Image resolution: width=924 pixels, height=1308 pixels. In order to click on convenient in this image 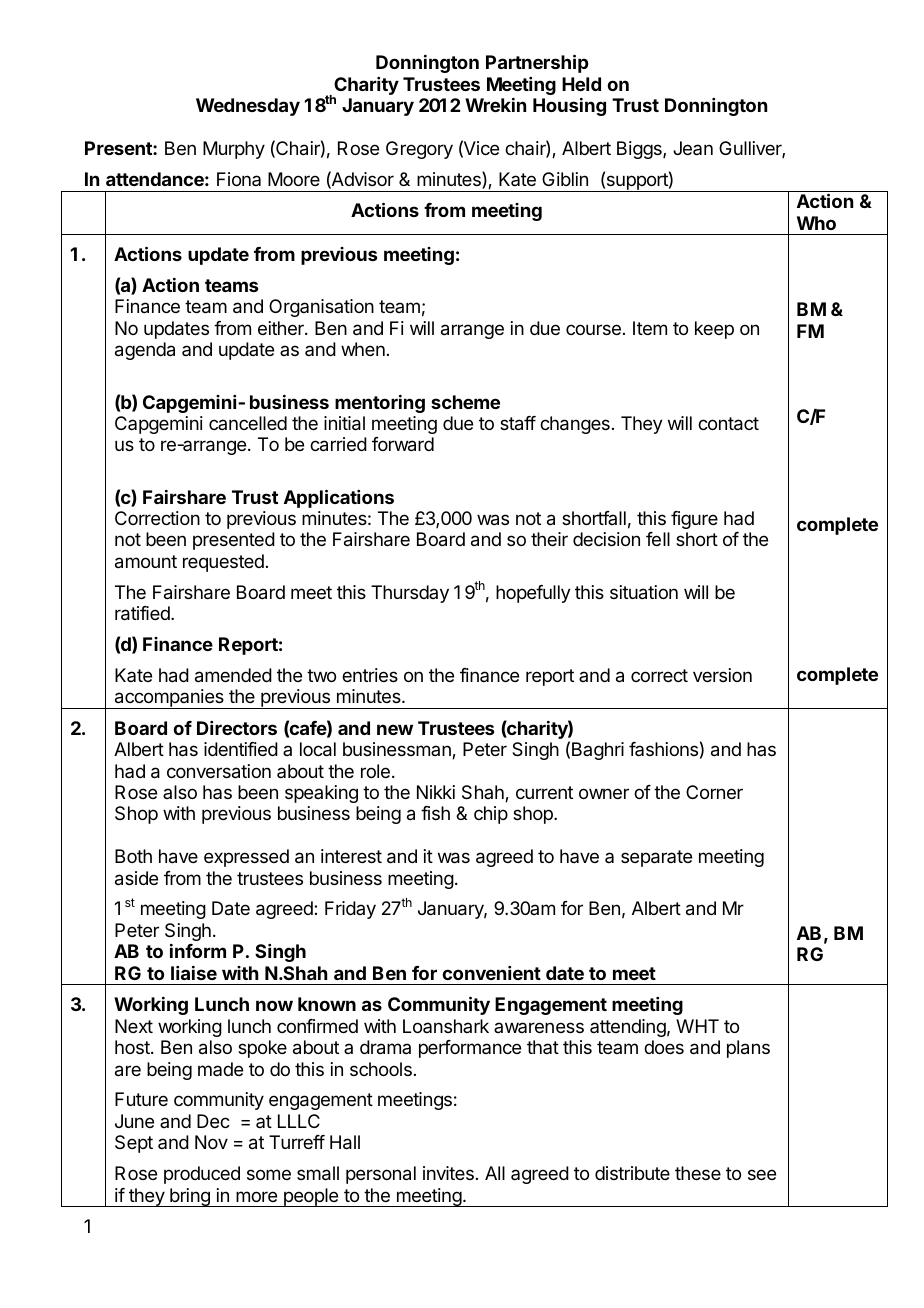, I will do `click(491, 973)`.
